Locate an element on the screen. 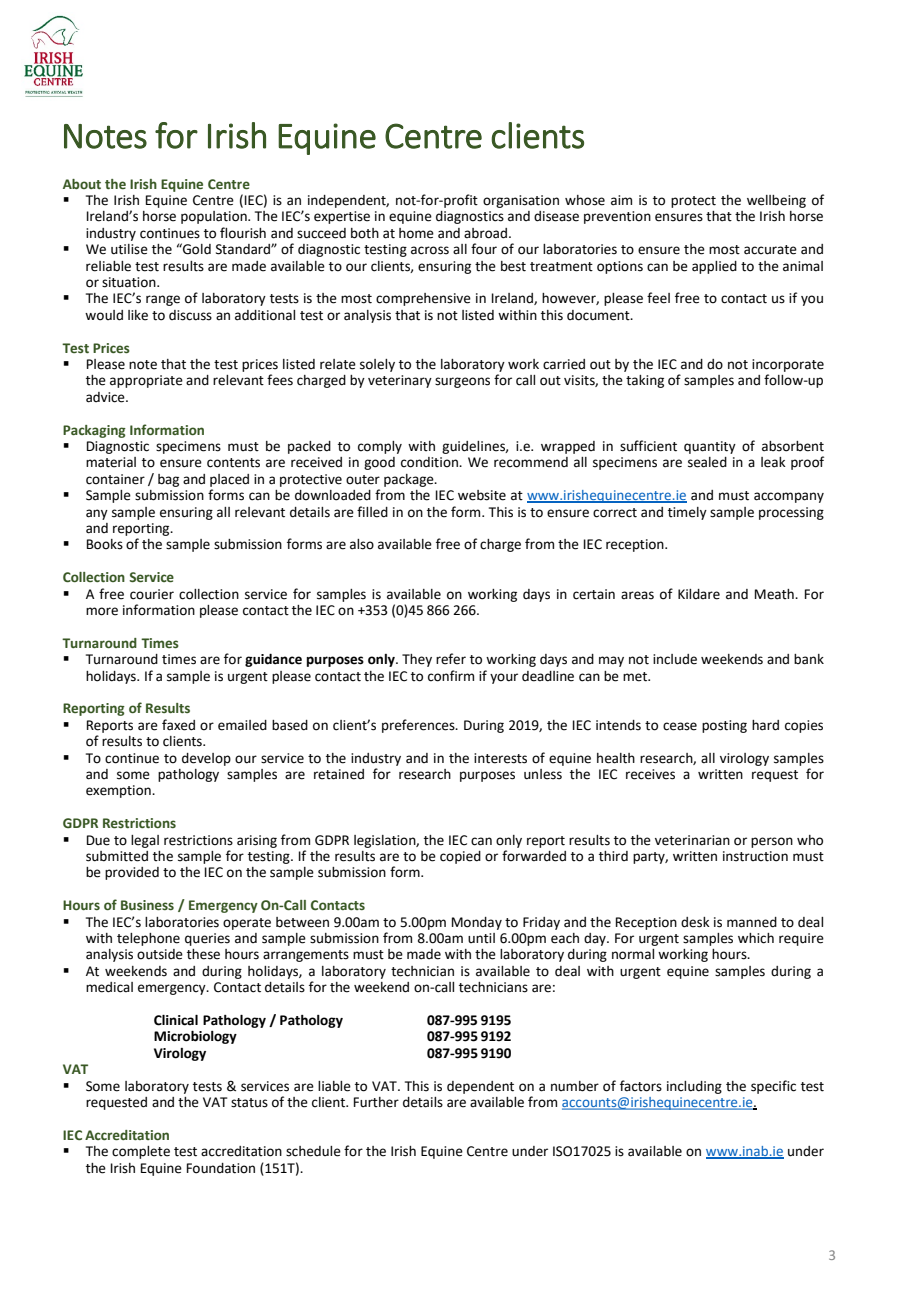  confirm is located at coordinates (451, 676).
